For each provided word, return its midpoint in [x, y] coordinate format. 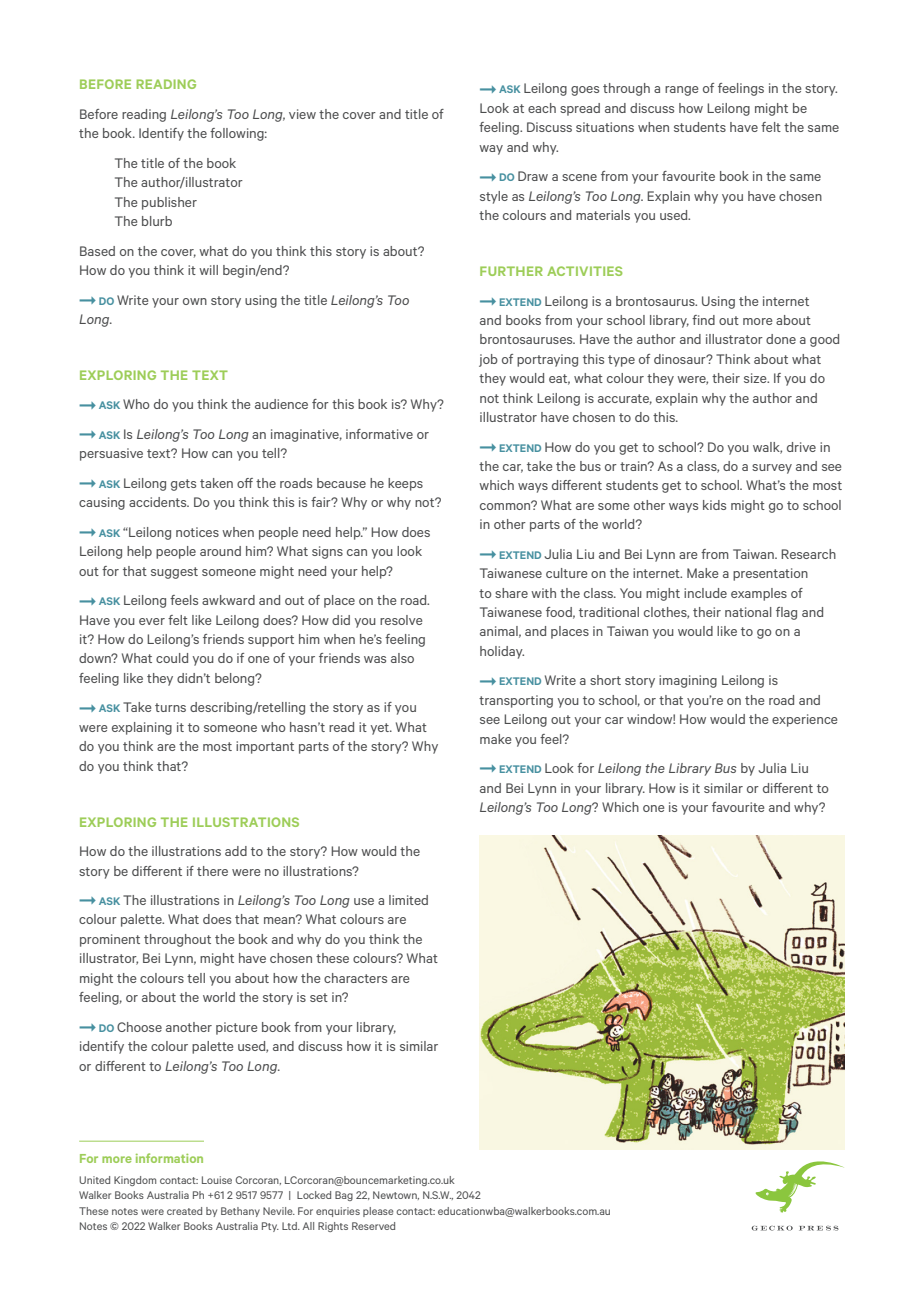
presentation [770, 574]
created [184, 1211]
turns [170, 707]
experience [804, 720]
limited [408, 900]
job [488, 360]
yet [381, 729]
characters [355, 978]
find [703, 320]
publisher [169, 203]
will [208, 270]
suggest [174, 573]
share [511, 593]
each [542, 108]
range [681, 91]
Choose [139, 1027]
